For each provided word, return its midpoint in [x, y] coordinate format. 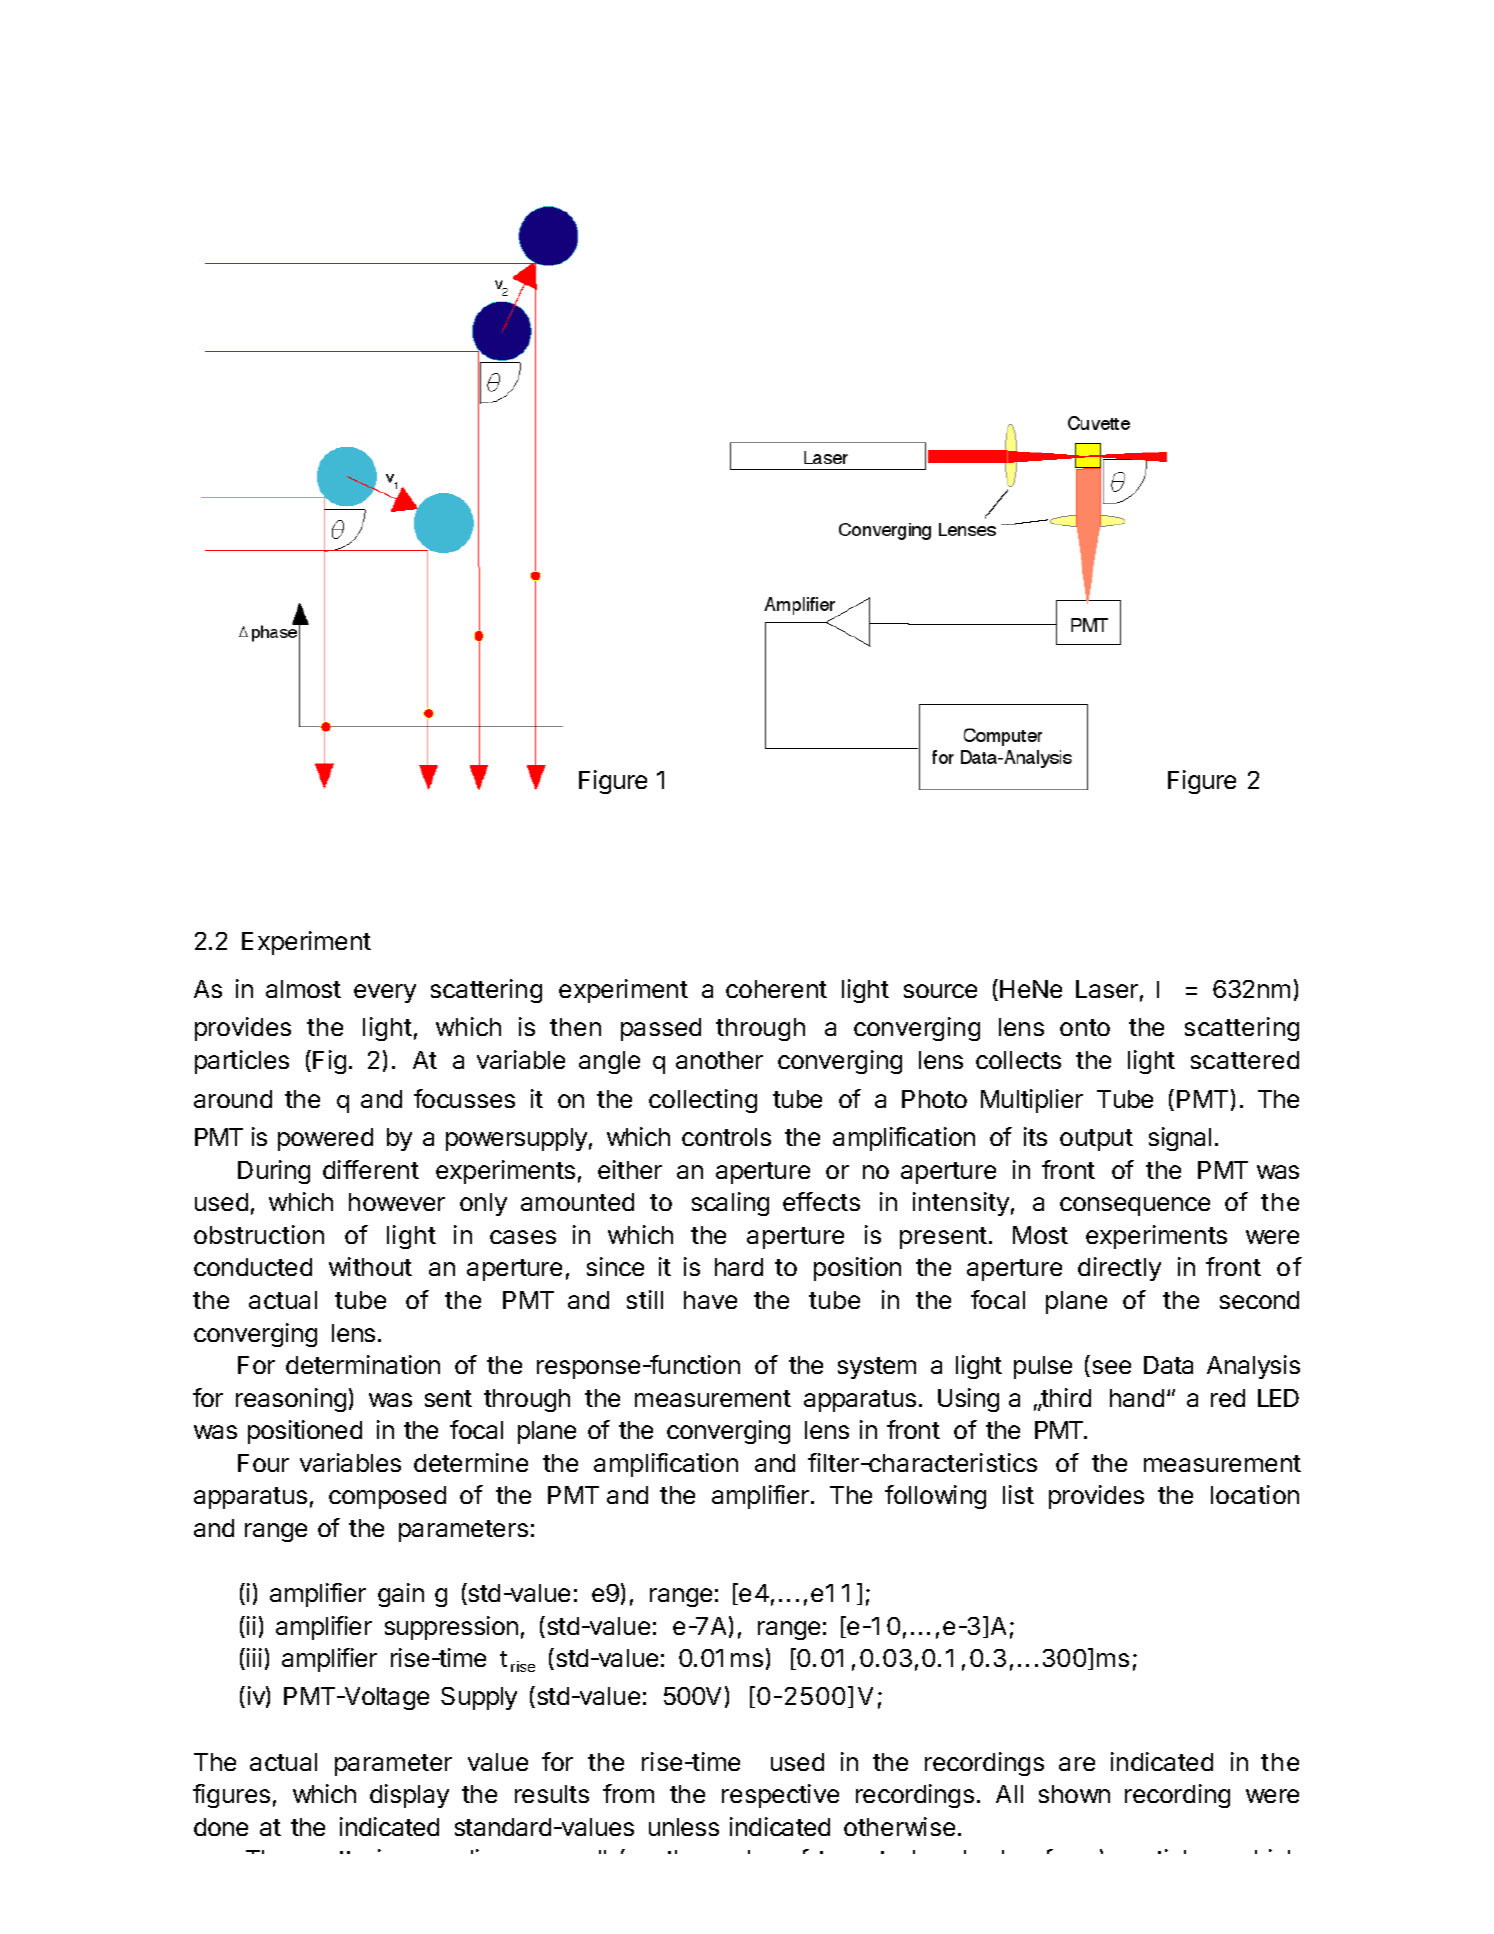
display [409, 1796]
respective [780, 1796]
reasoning [291, 1400]
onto [1085, 1027]
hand [1137, 1398]
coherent [776, 989]
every [385, 993]
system [877, 1368]
